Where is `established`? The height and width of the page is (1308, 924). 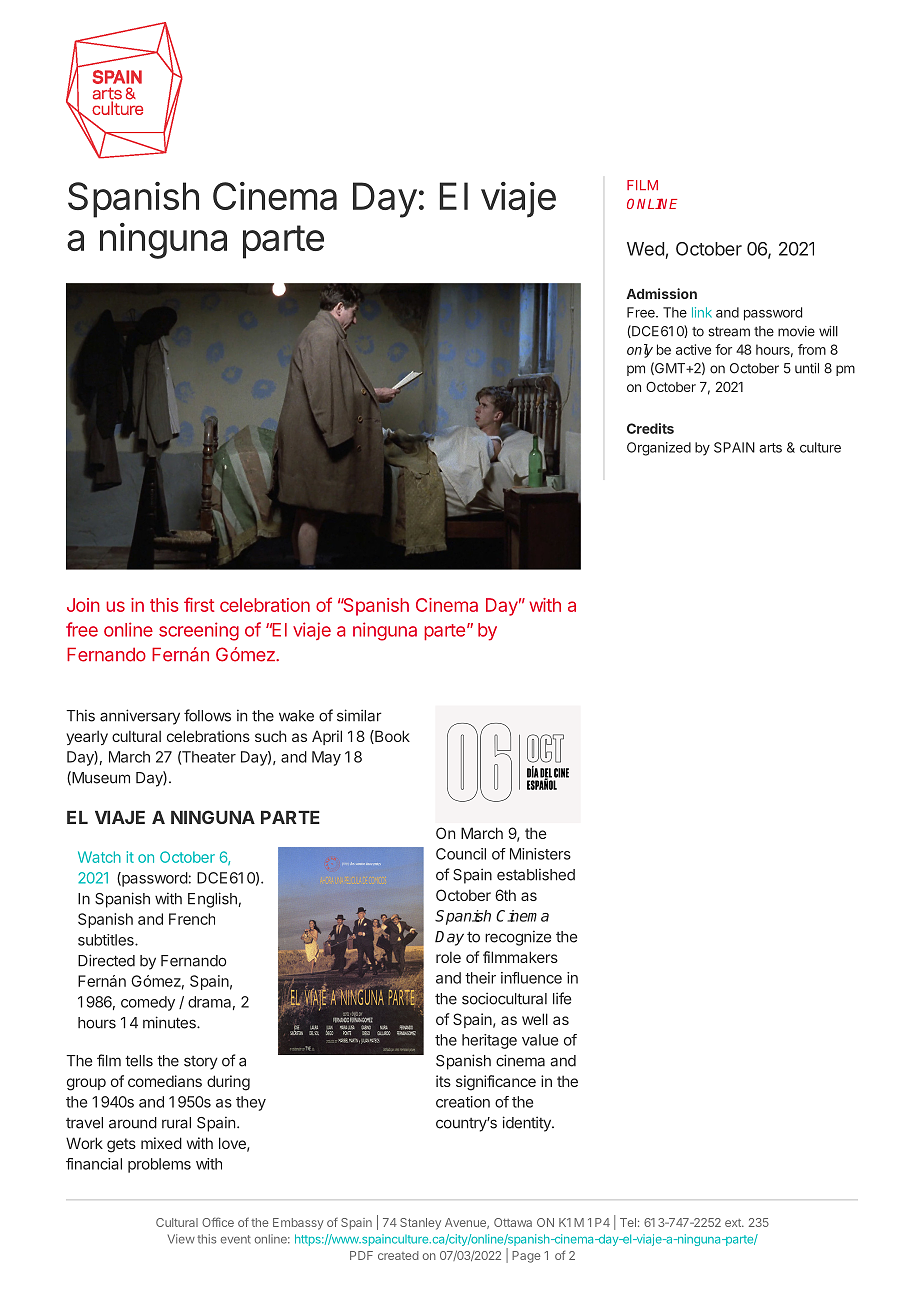
established is located at coordinates (536, 874).
